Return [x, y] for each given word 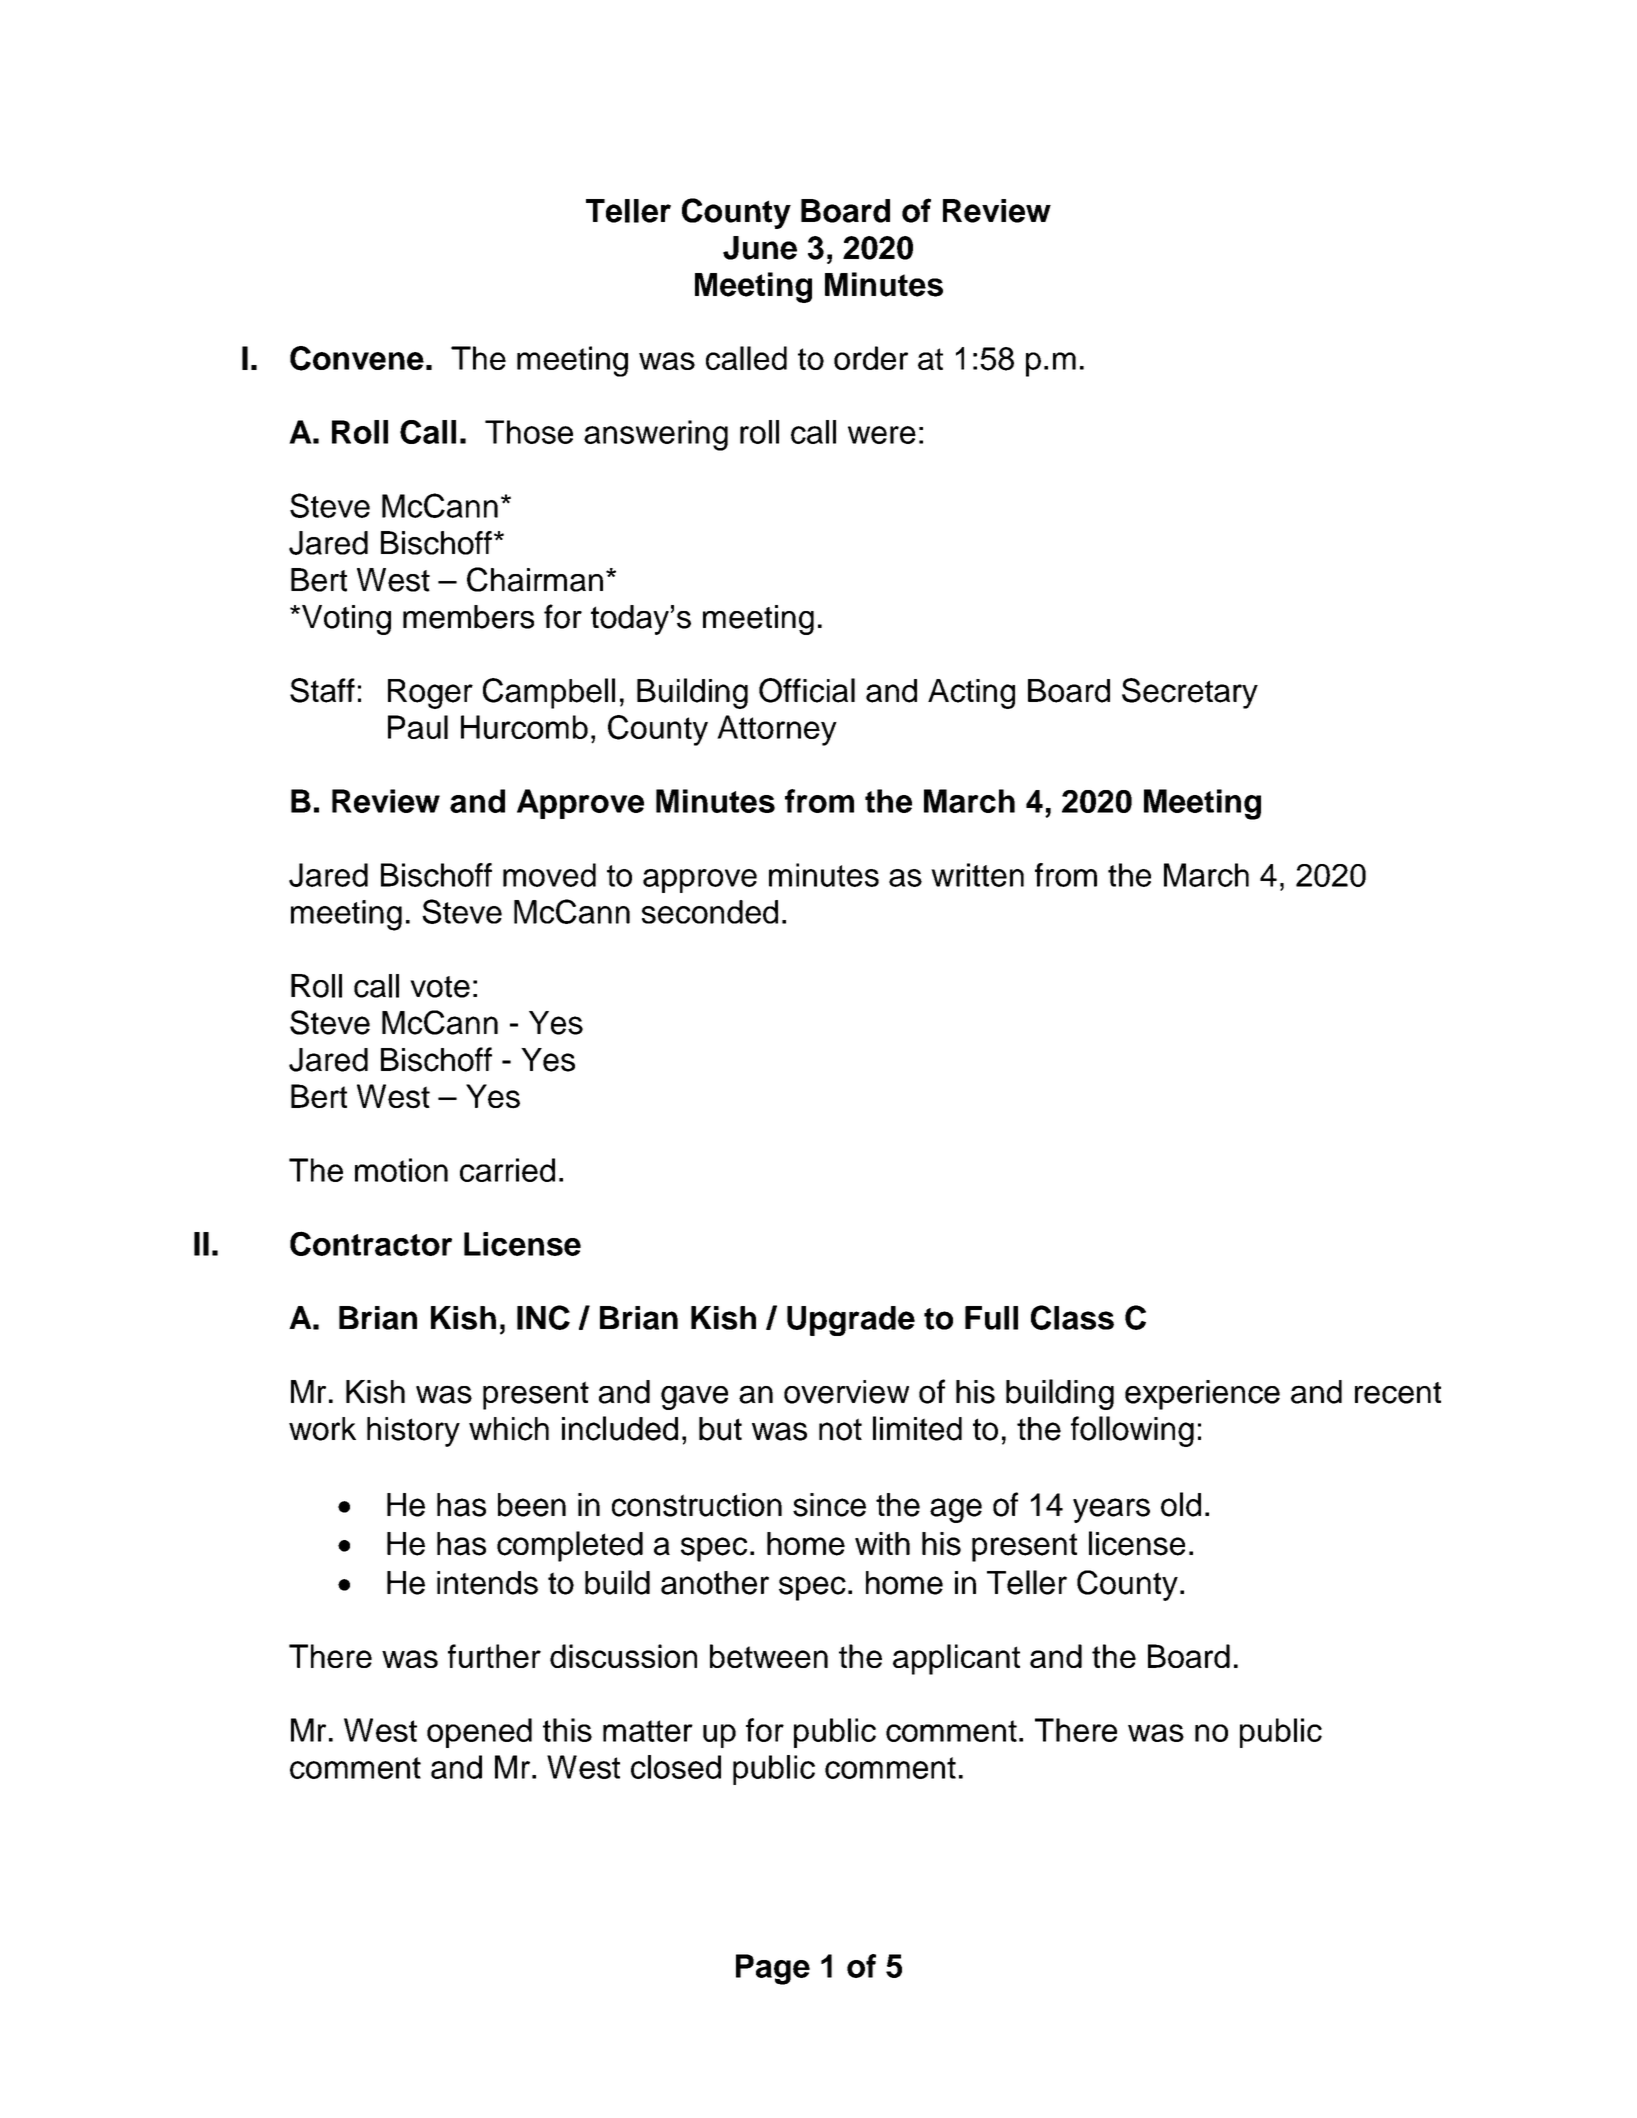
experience [1202, 1395]
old [1181, 1504]
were [882, 435]
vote [440, 987]
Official [807, 690]
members [468, 617]
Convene [357, 358]
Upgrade [851, 1321]
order [871, 358]
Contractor [371, 1243]
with [882, 1543]
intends [487, 1583]
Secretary [1190, 693]
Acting [971, 694]
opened [479, 1733]
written [977, 875]
